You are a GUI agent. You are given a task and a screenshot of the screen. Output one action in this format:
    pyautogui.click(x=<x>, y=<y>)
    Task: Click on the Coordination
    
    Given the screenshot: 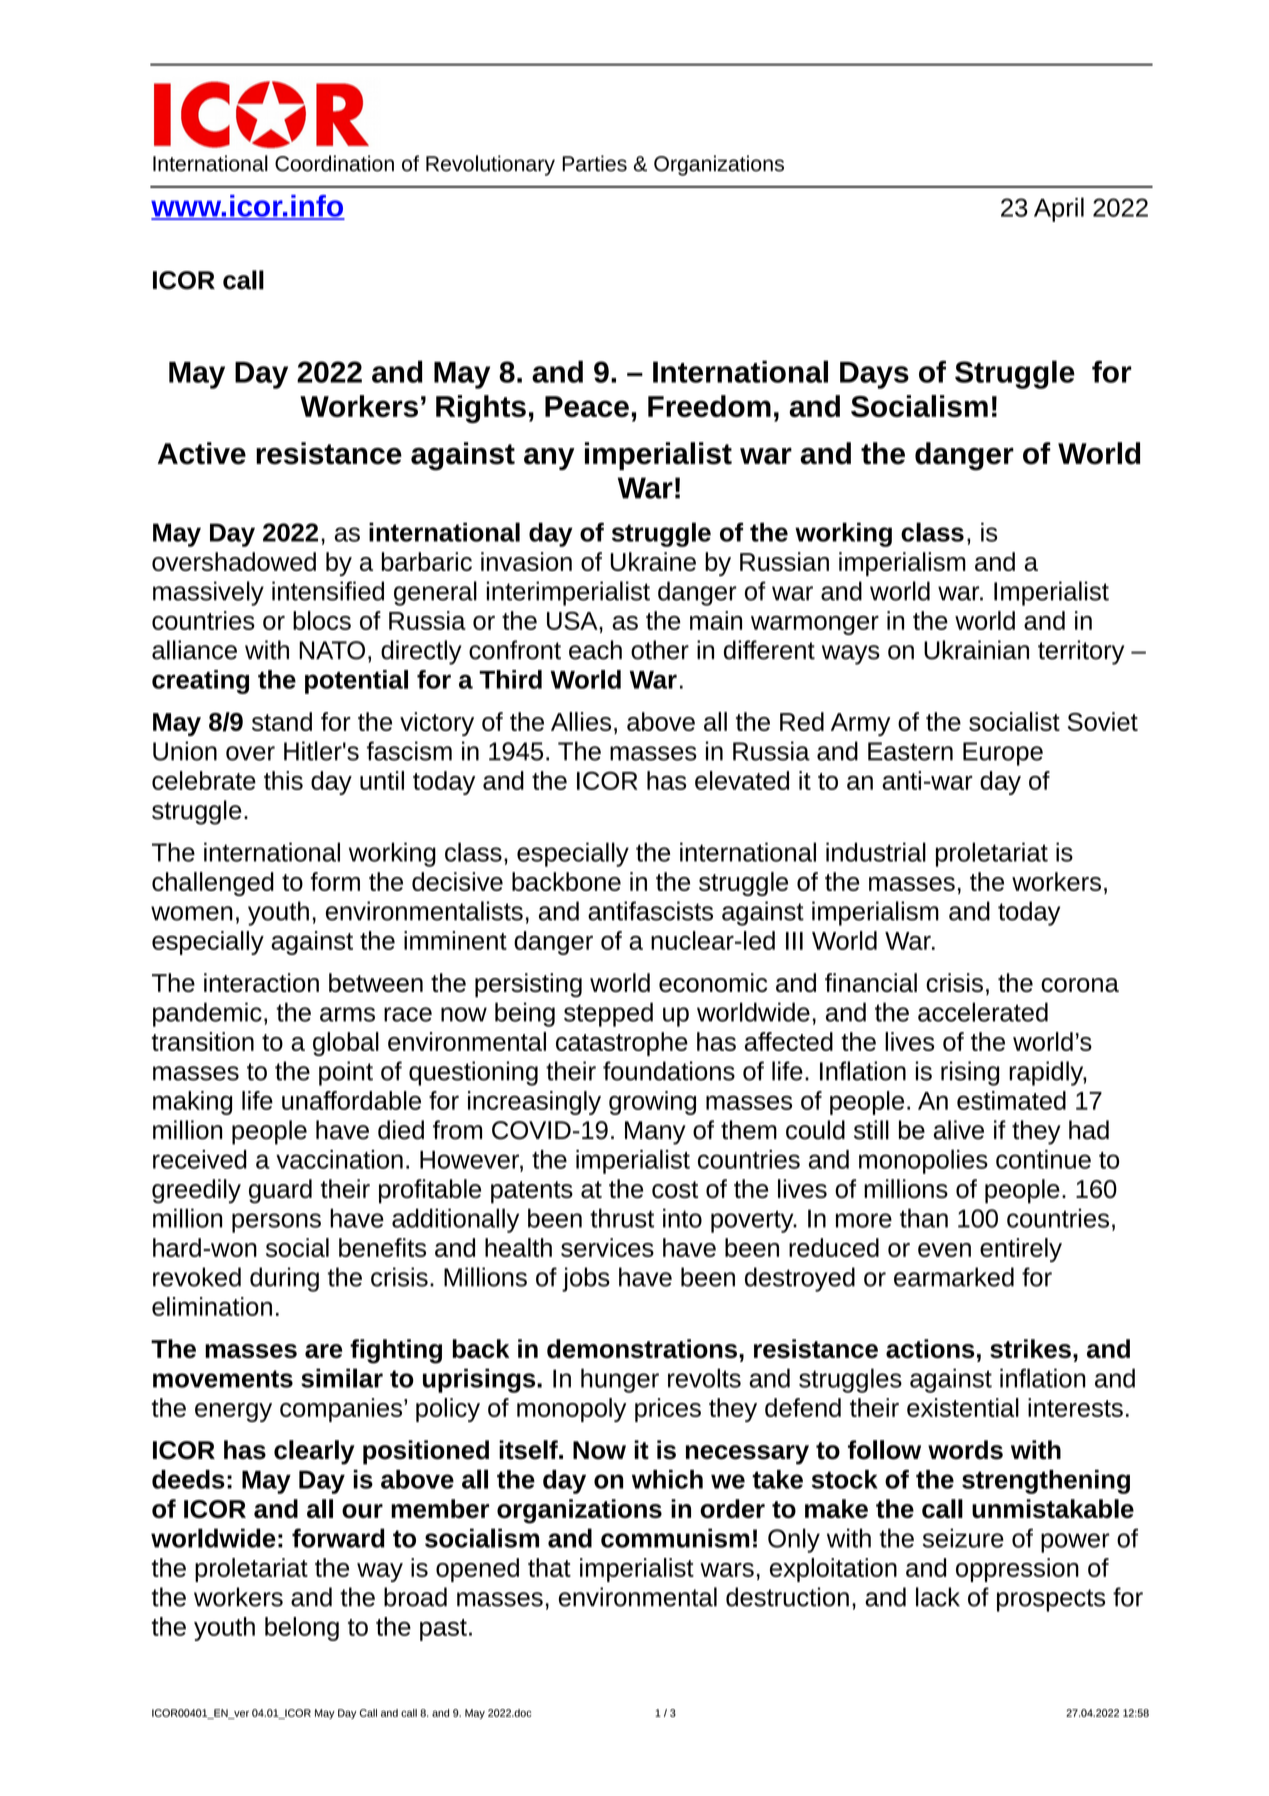 What is the action you would take?
    pyautogui.click(x=334, y=163)
